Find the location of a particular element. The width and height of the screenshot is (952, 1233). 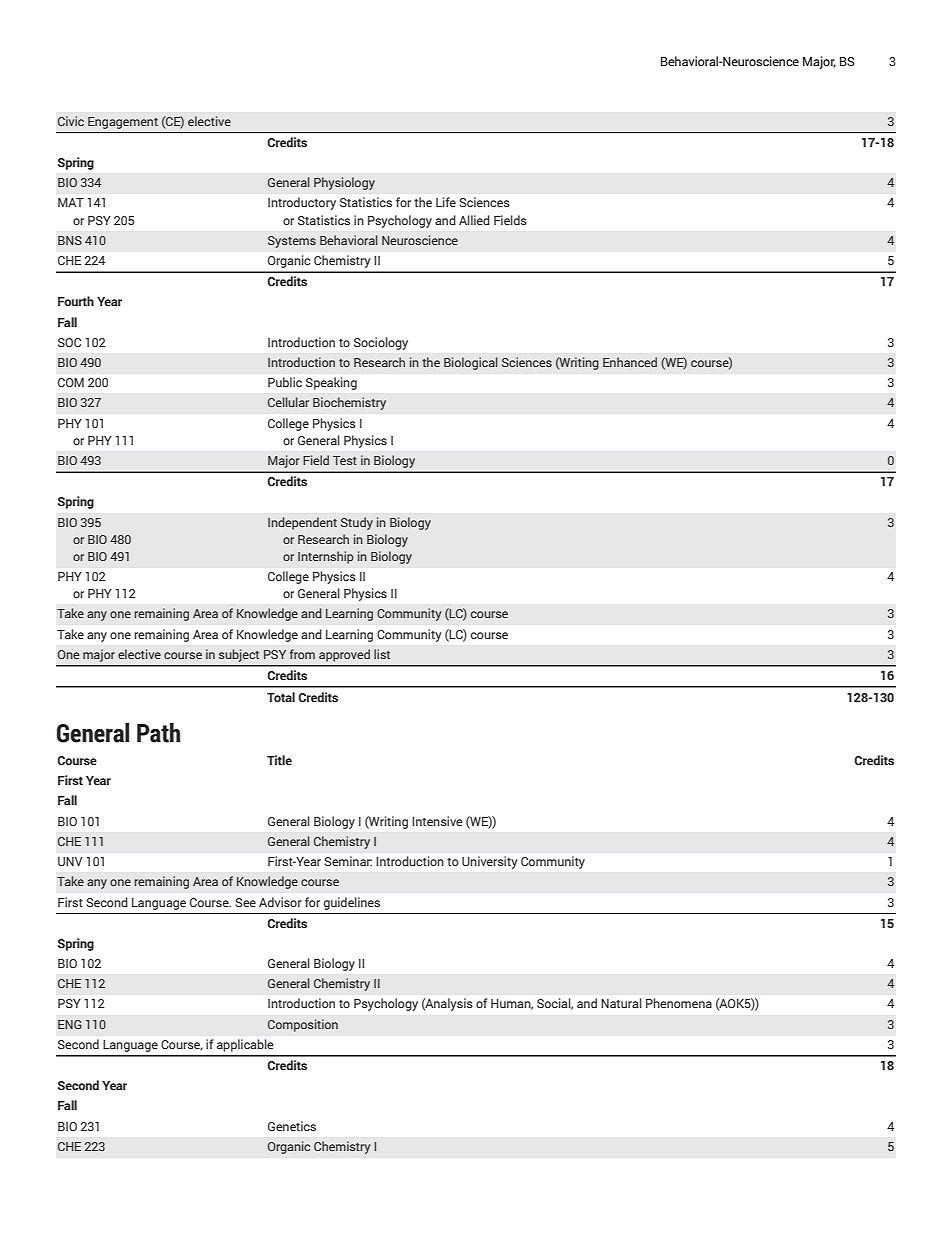

Genetics is located at coordinates (292, 1126).
